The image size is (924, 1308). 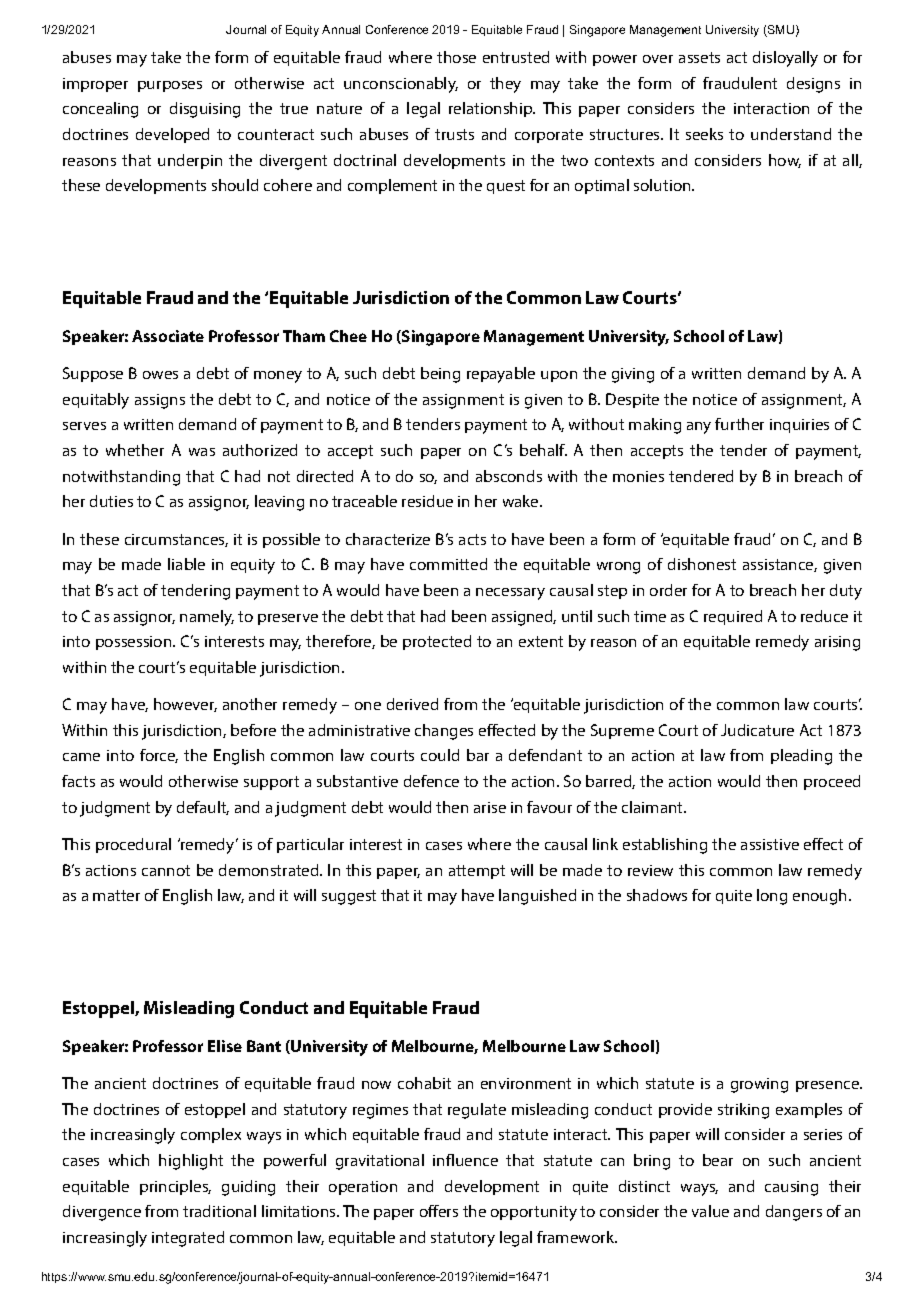 What do you see at coordinates (133, 845) in the document?
I see `procedural` at bounding box center [133, 845].
